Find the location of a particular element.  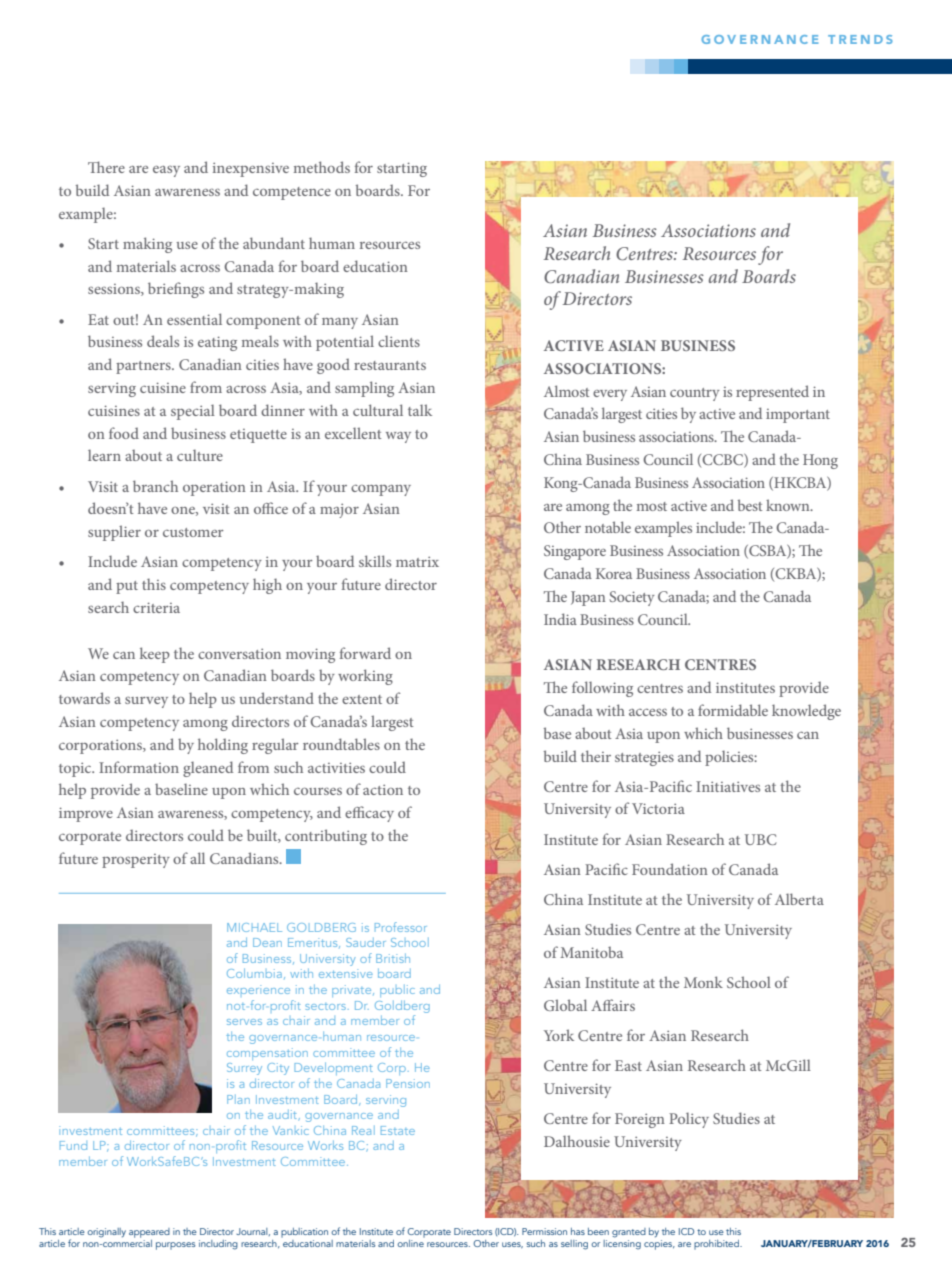

online is located at coordinates (411, 1242).
